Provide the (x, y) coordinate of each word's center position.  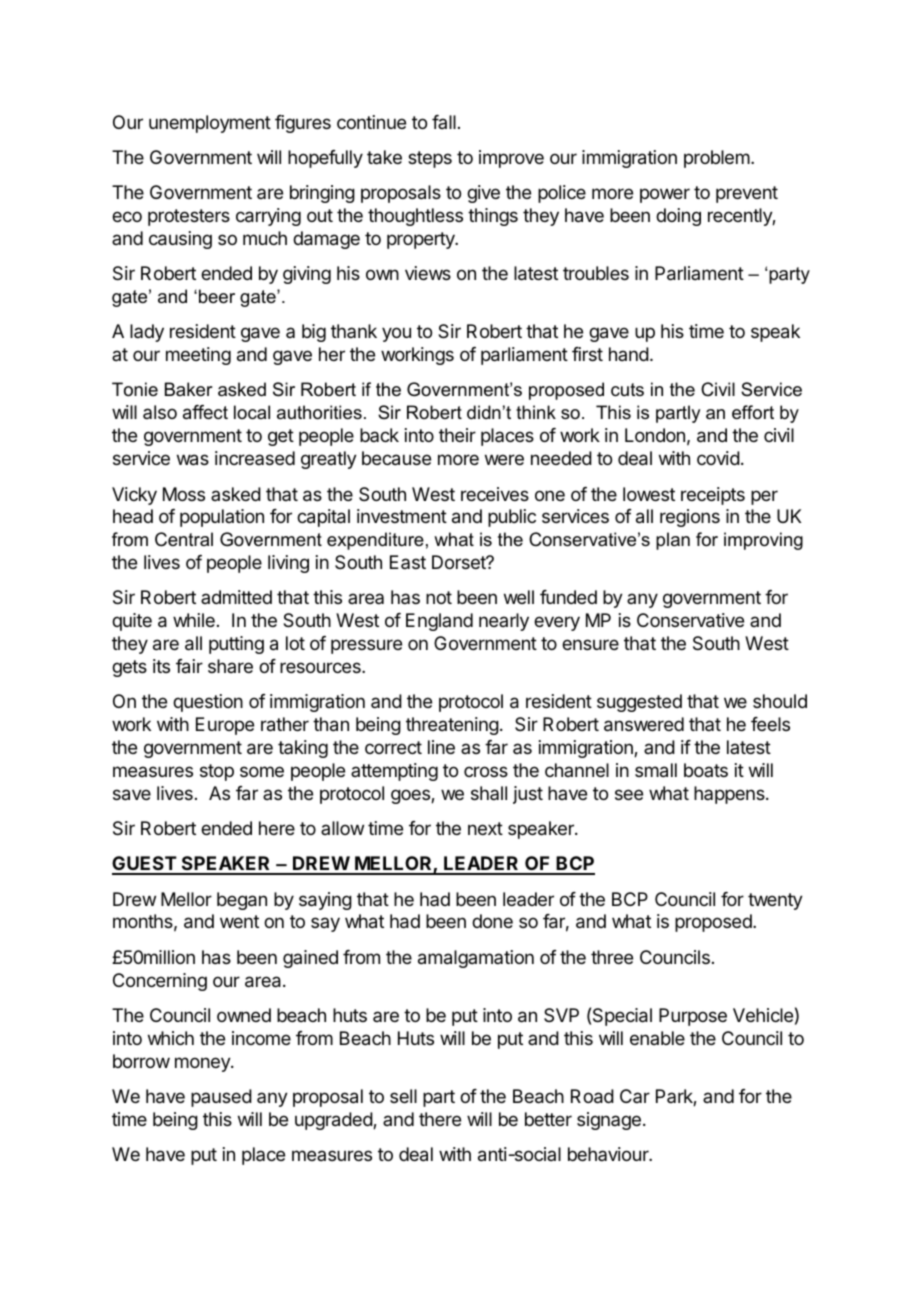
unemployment (210, 124)
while (194, 620)
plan (673, 541)
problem (717, 159)
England (439, 622)
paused (221, 1098)
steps (430, 159)
